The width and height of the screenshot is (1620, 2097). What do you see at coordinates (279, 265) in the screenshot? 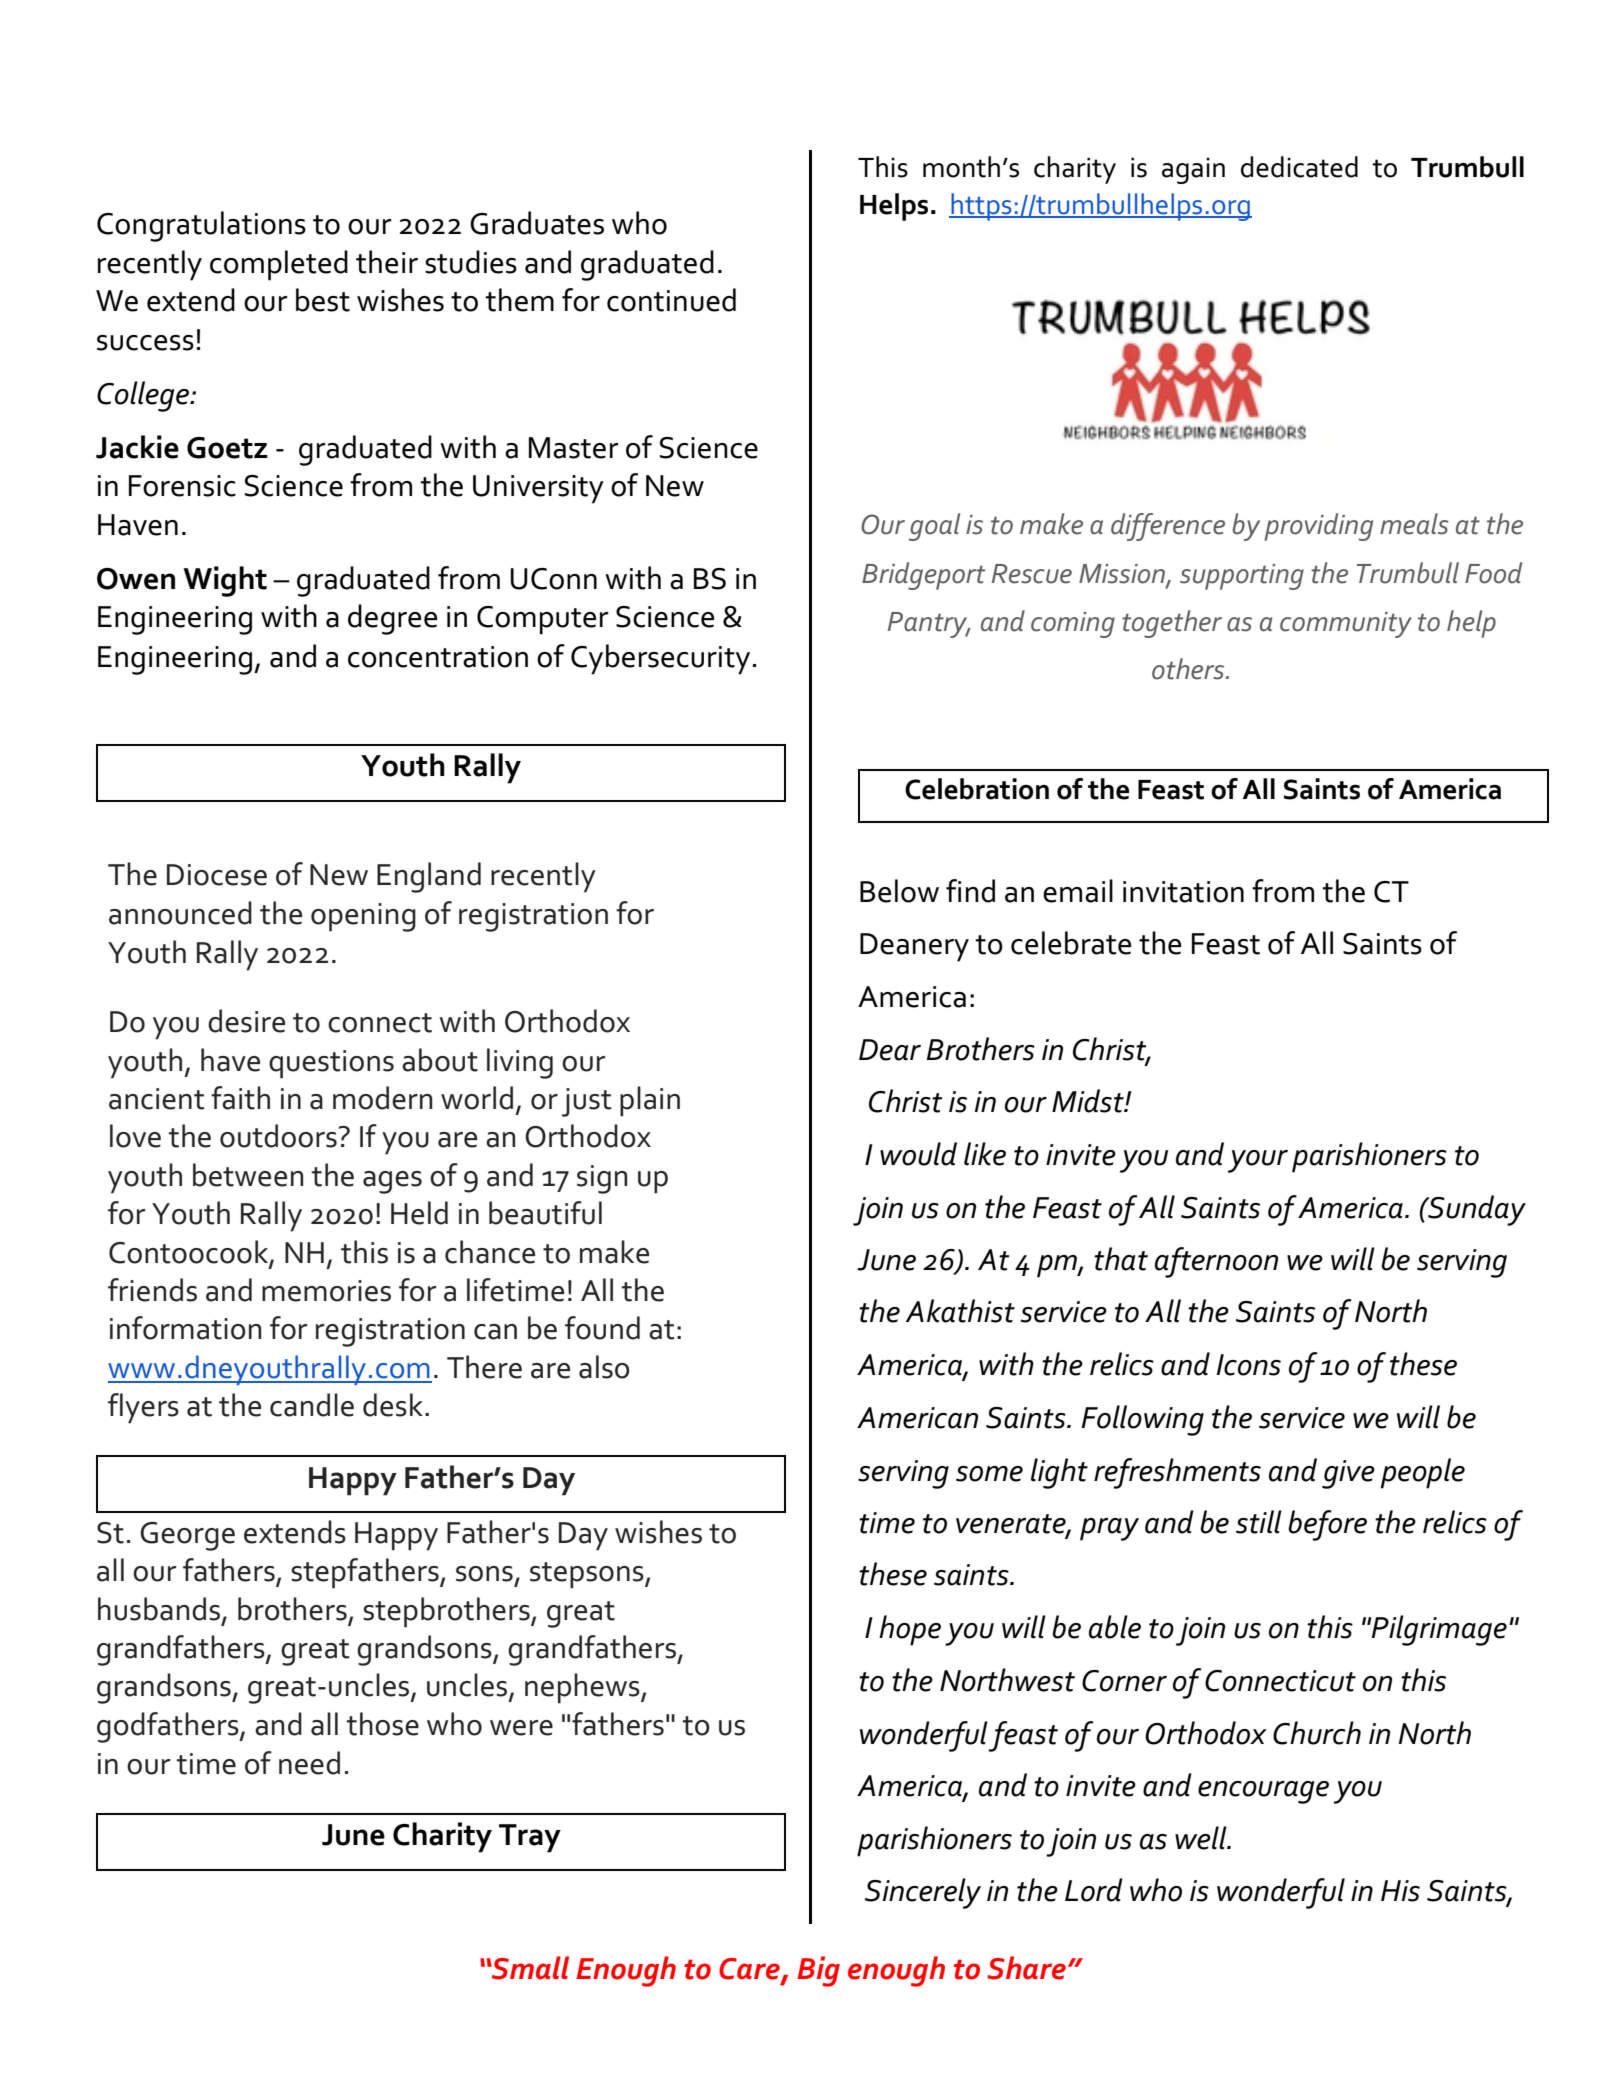
I see `completed` at bounding box center [279, 265].
